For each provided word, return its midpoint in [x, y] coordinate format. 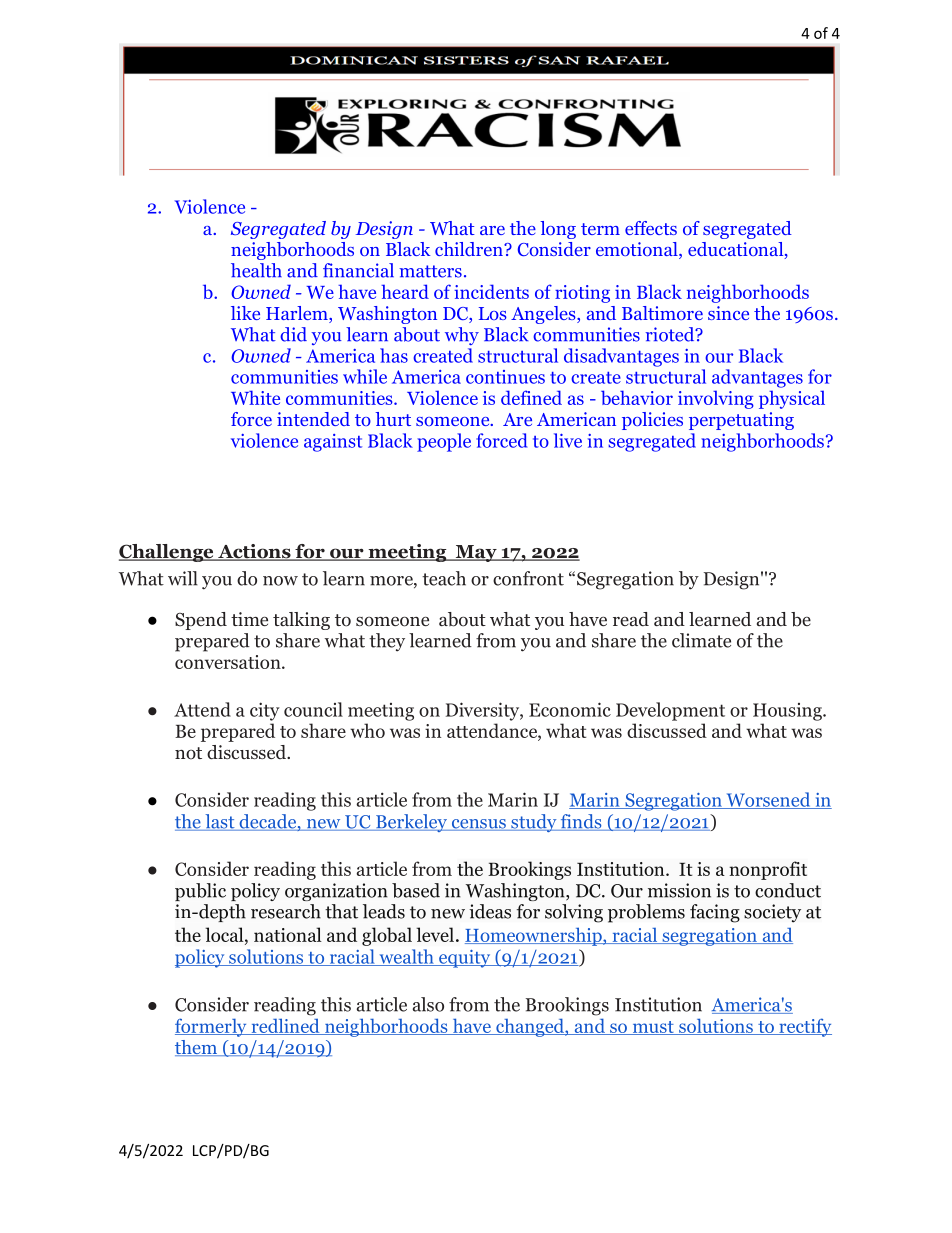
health [256, 270]
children [470, 249]
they [387, 642]
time [249, 619]
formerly [212, 1027]
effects [651, 228]
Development [670, 711]
